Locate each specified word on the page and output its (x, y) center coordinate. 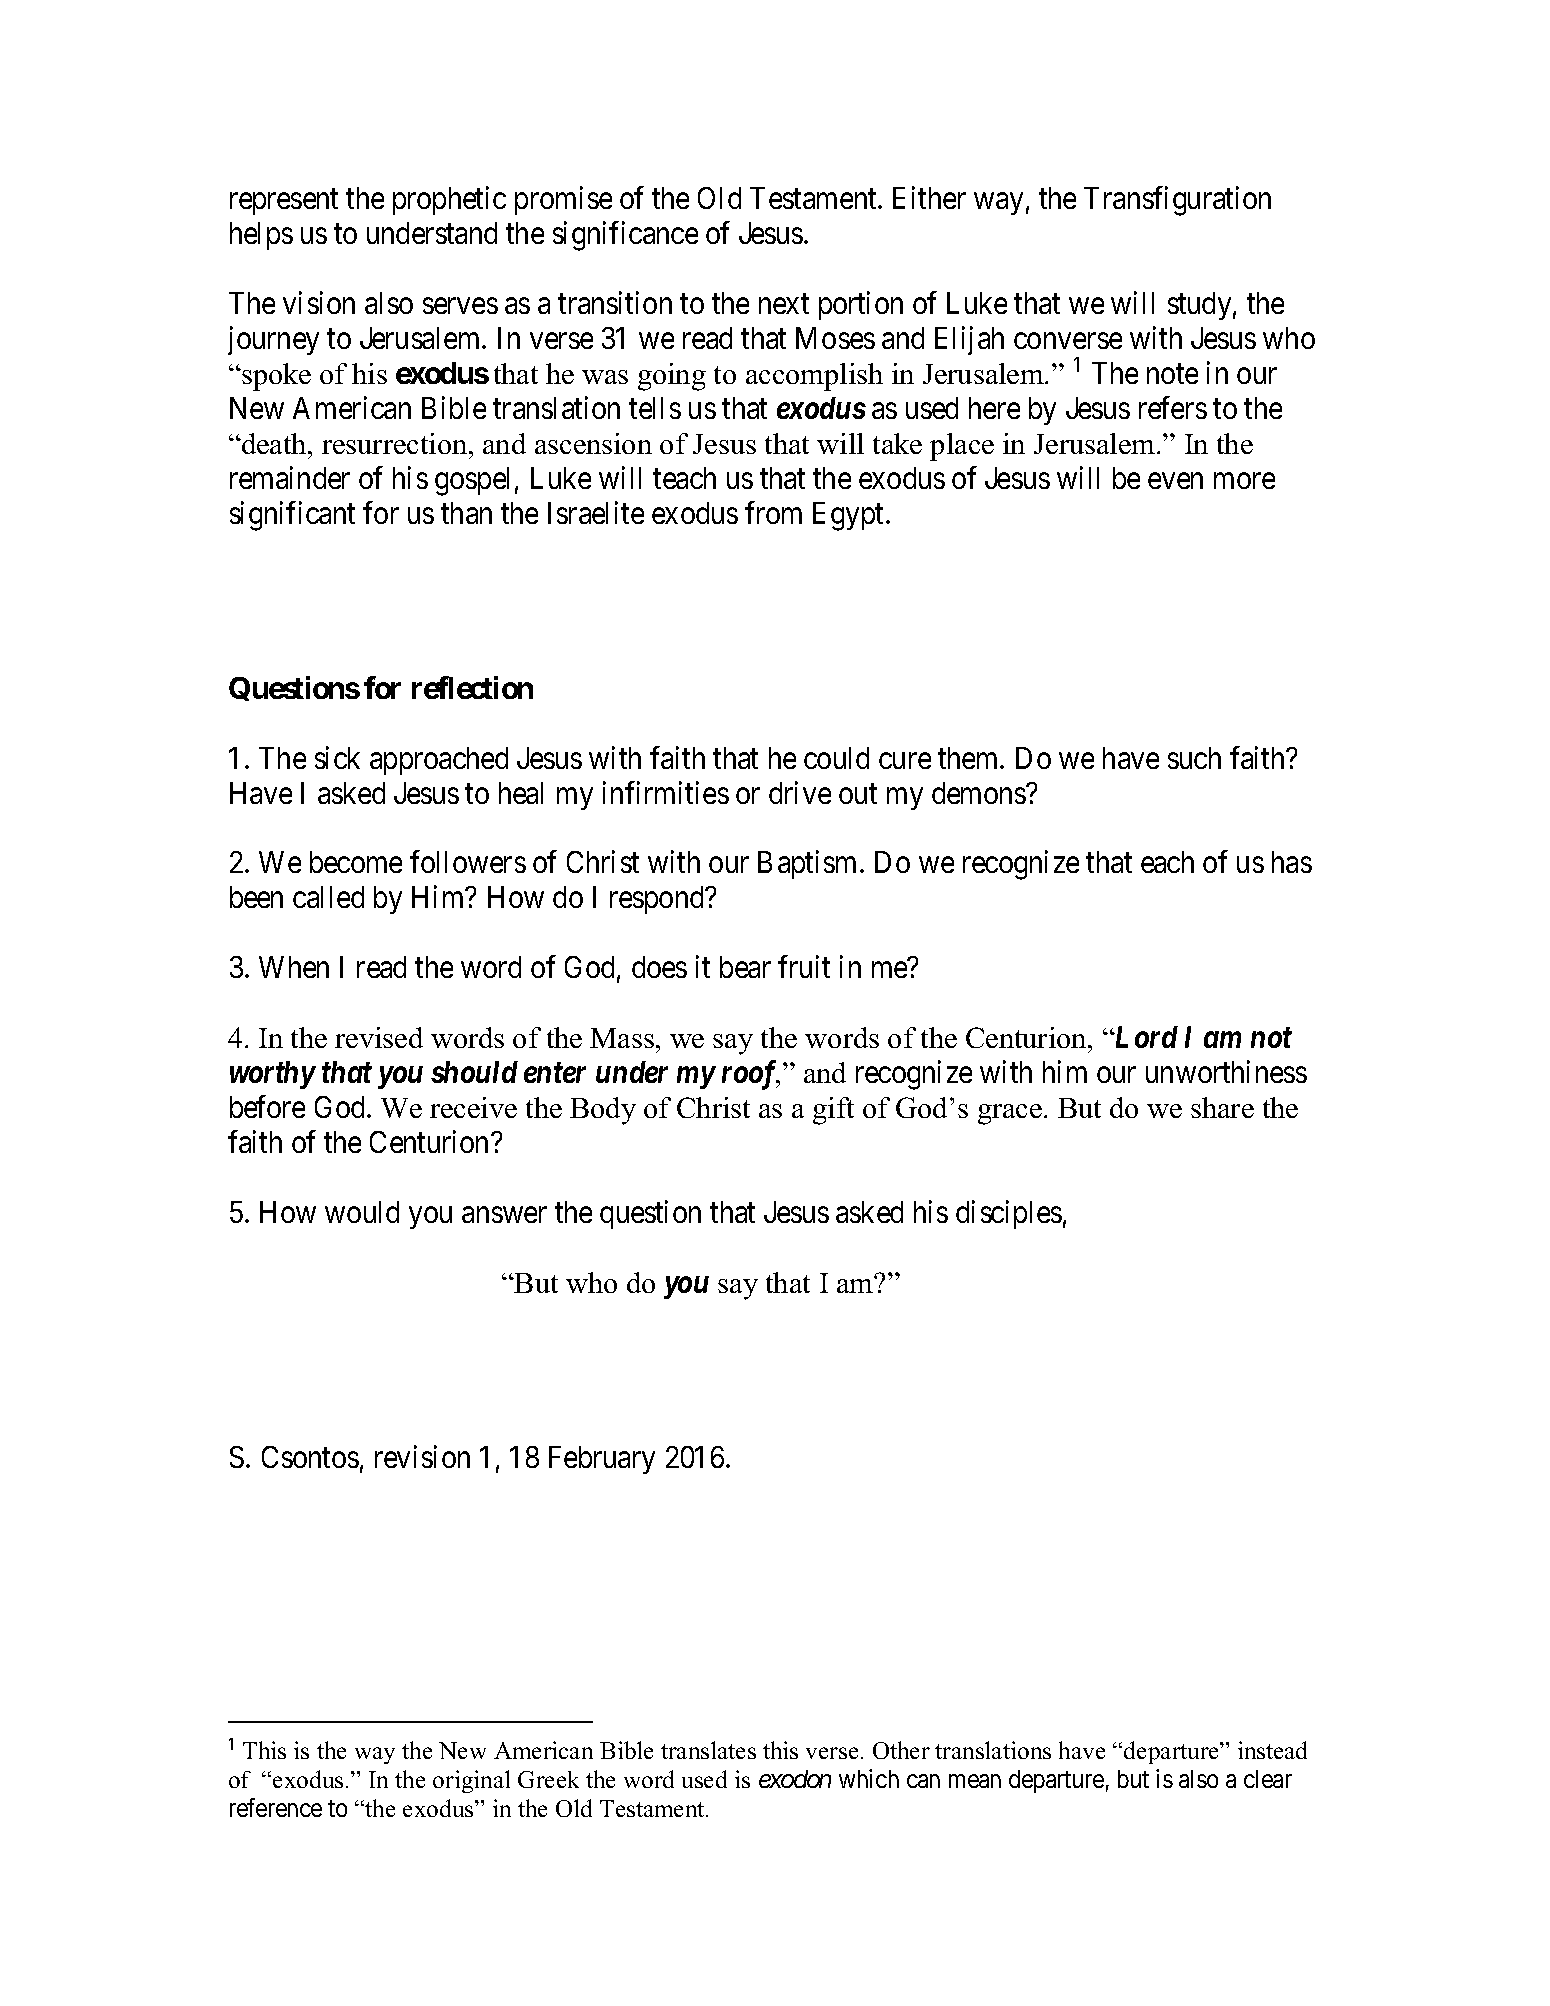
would (362, 1212)
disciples (1009, 1214)
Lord (1145, 1037)
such (1194, 758)
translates (708, 1750)
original (471, 1781)
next (784, 304)
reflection (472, 687)
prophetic (449, 201)
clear (1268, 1779)
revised (379, 1037)
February (602, 1460)
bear (745, 967)
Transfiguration (1177, 201)
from (773, 512)
